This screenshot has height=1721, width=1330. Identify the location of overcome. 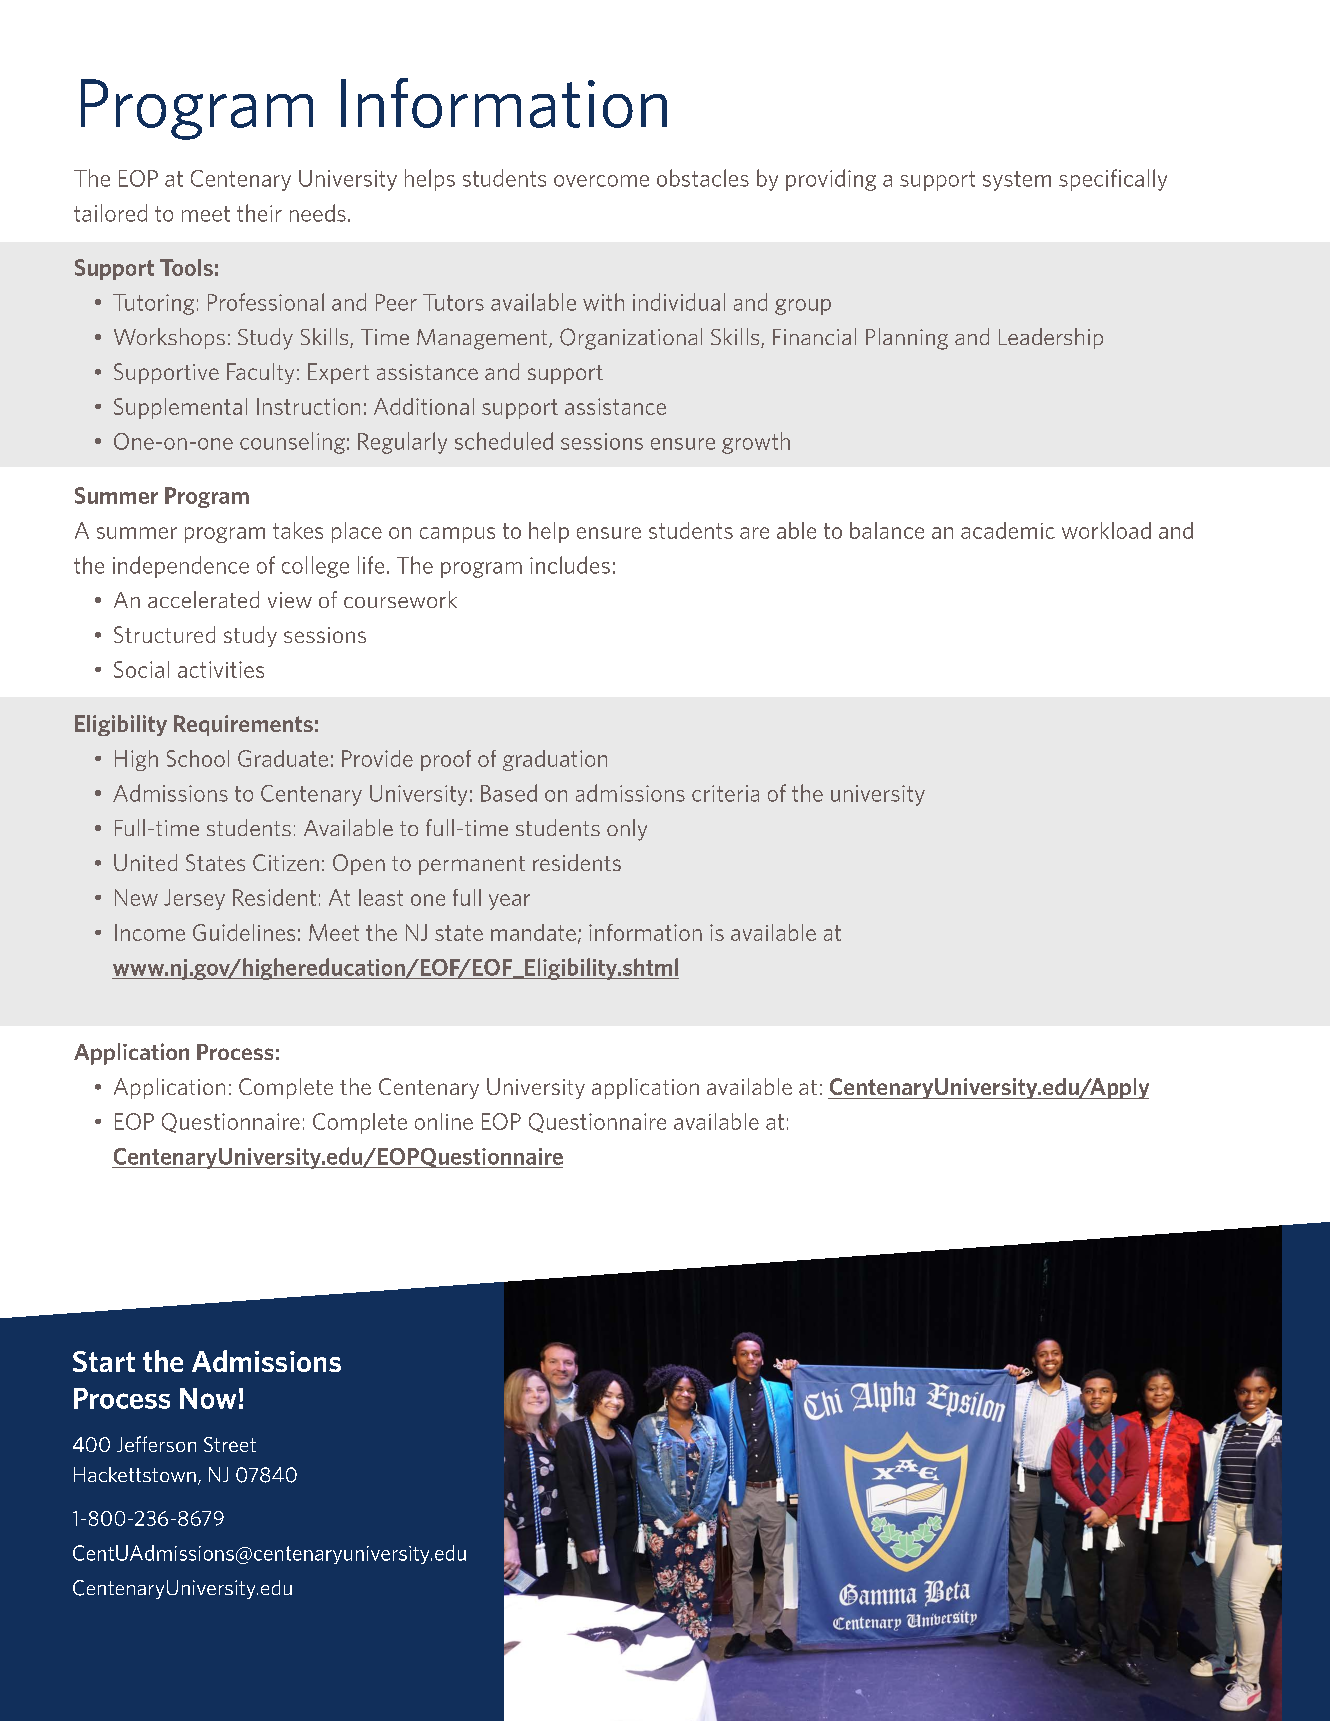
(601, 181).
